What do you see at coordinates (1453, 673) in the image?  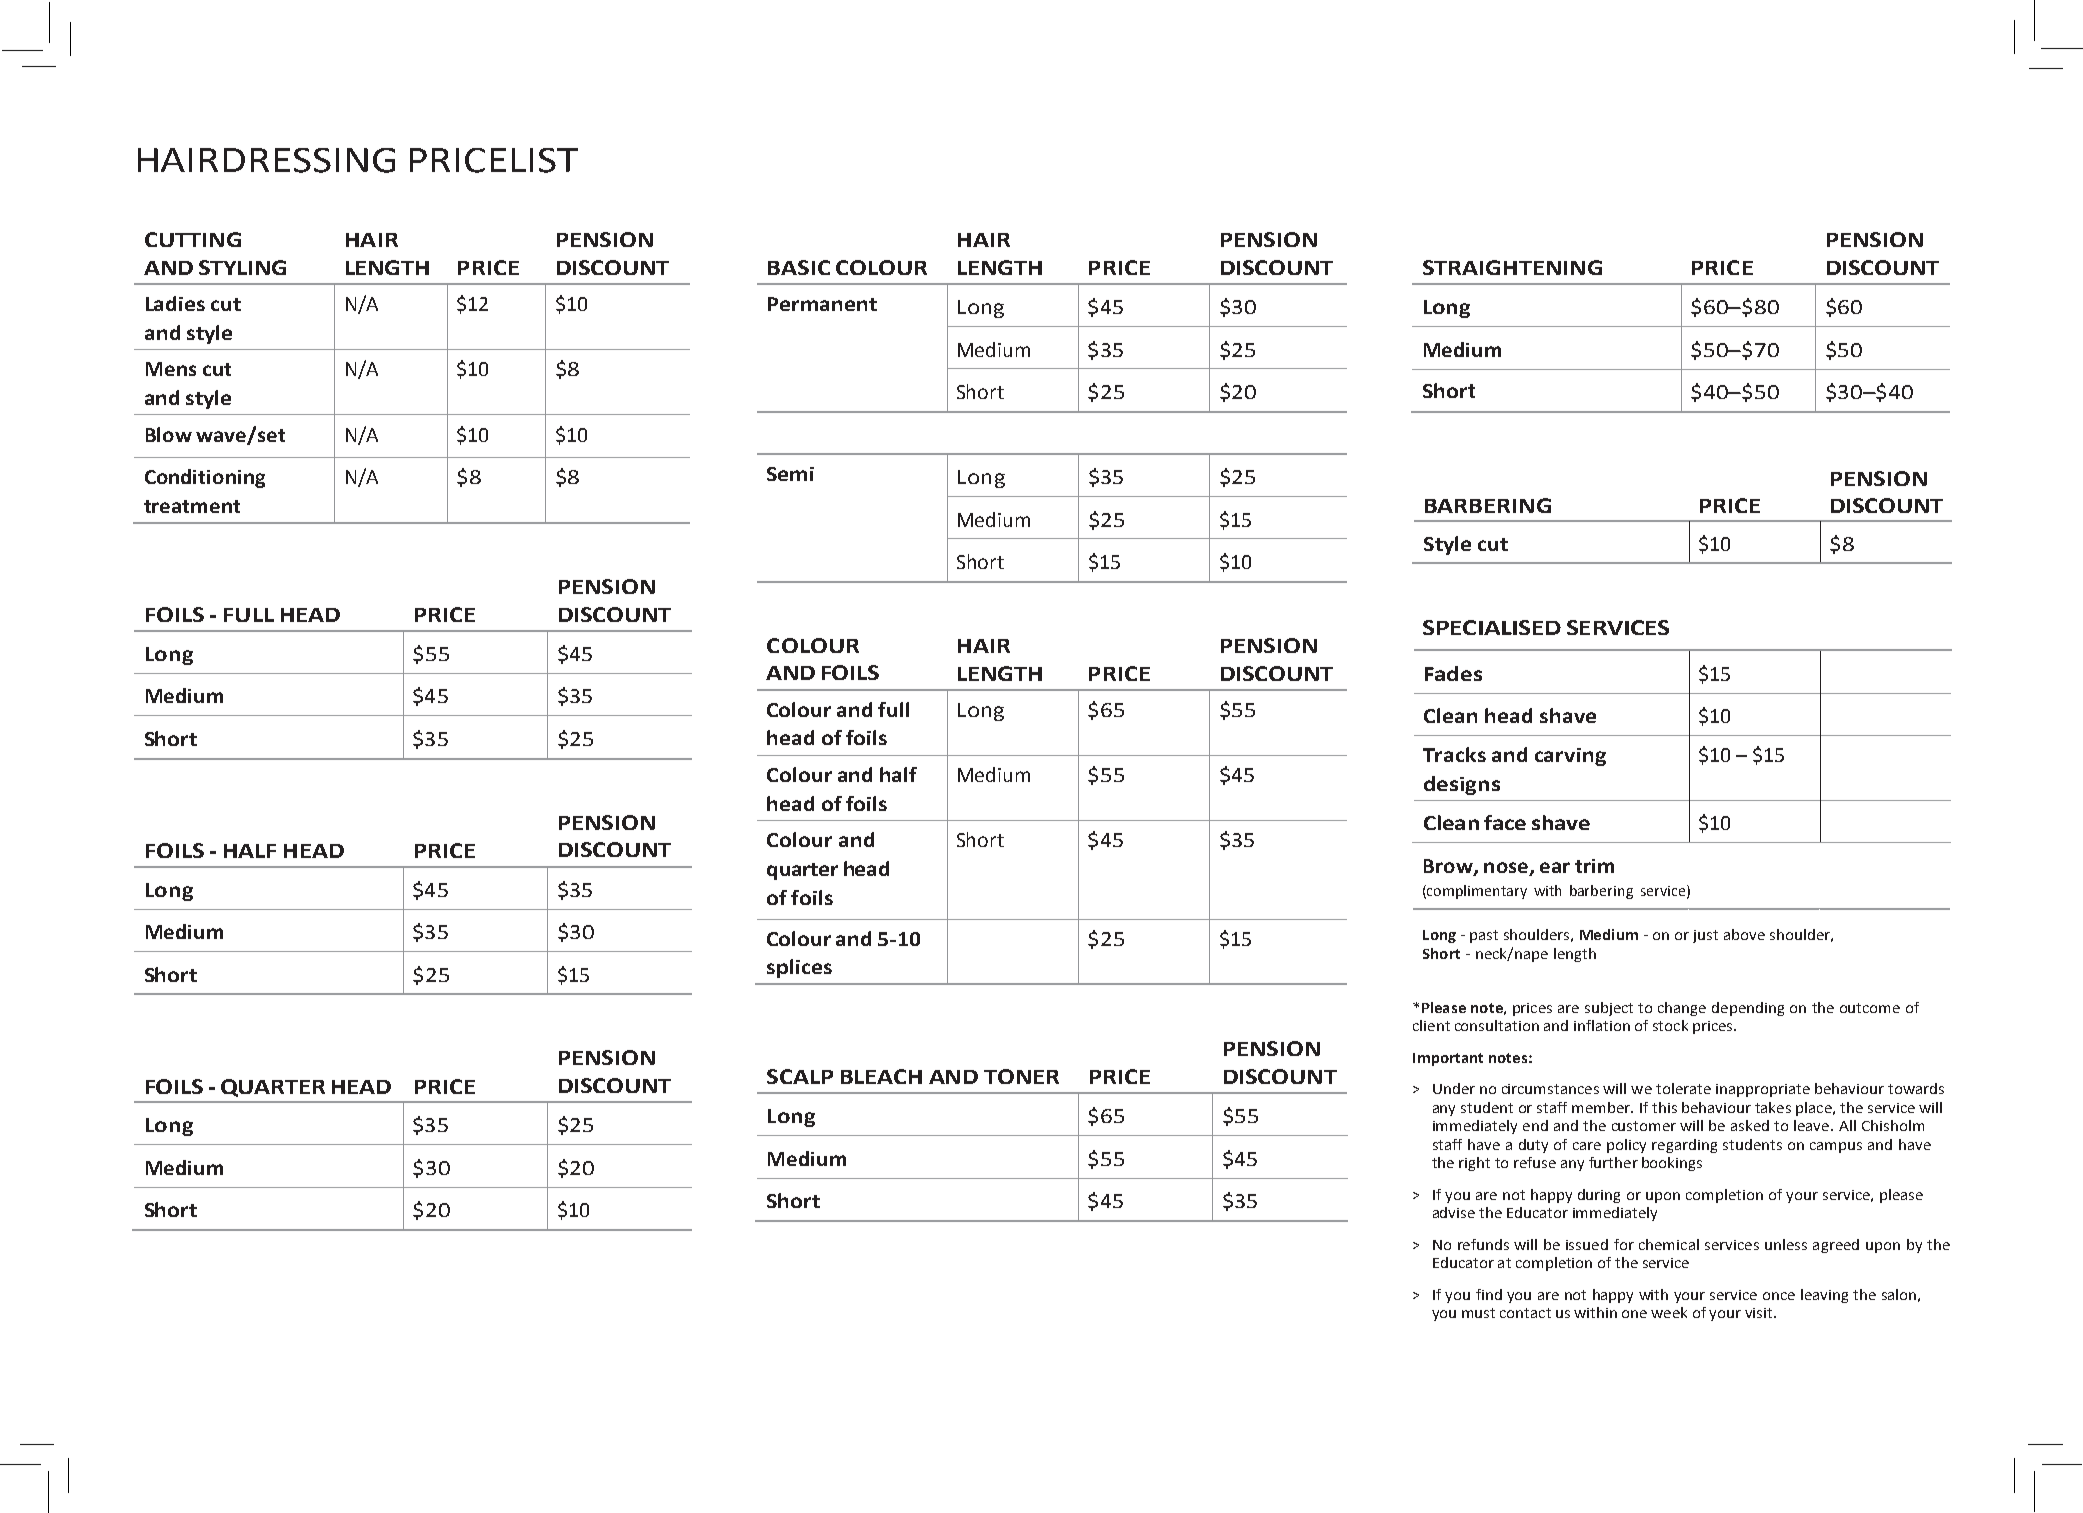 I see `Fades` at bounding box center [1453, 673].
